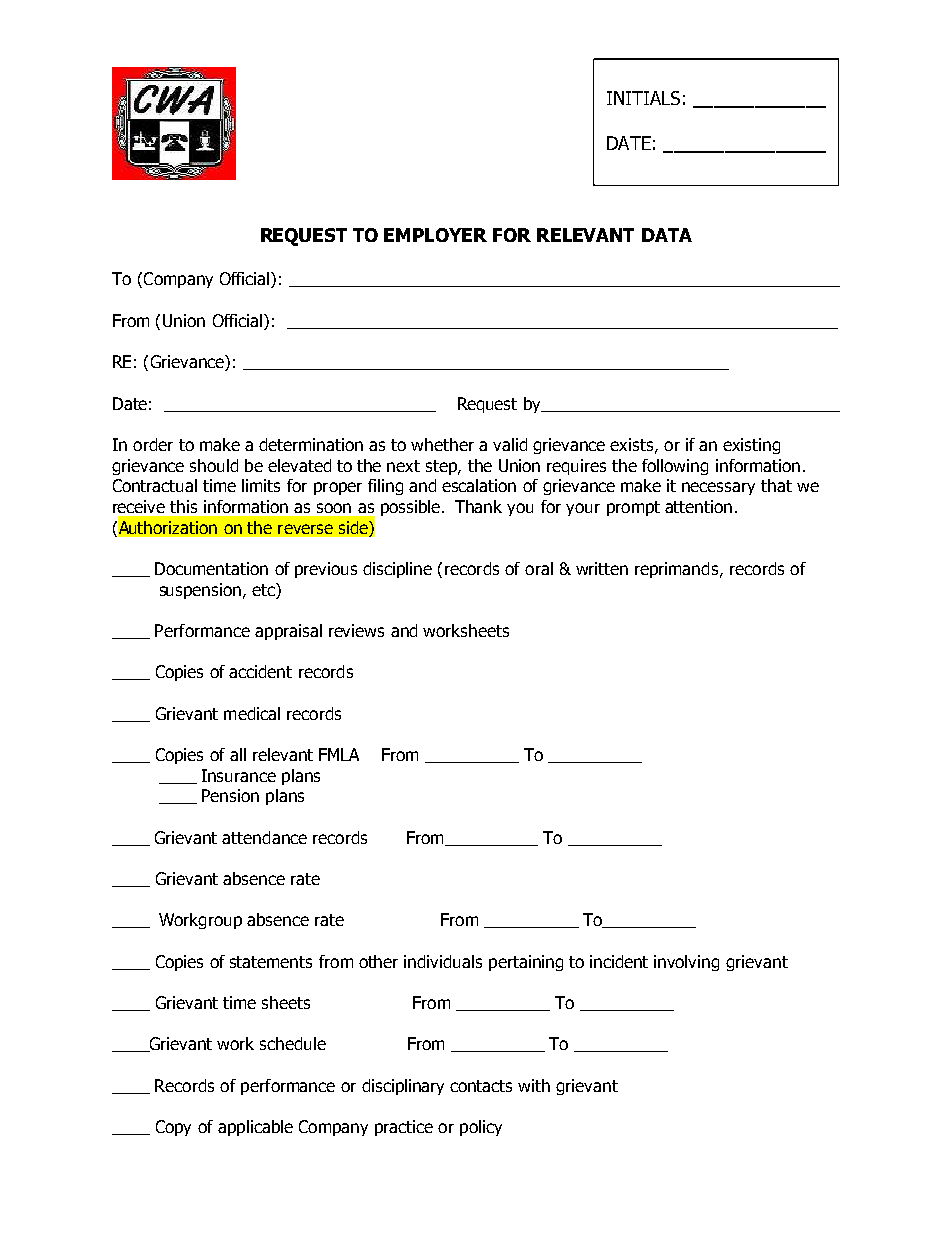 Image resolution: width=952 pixels, height=1233 pixels. What do you see at coordinates (435, 235) in the image?
I see `EMPLOYER` at bounding box center [435, 235].
